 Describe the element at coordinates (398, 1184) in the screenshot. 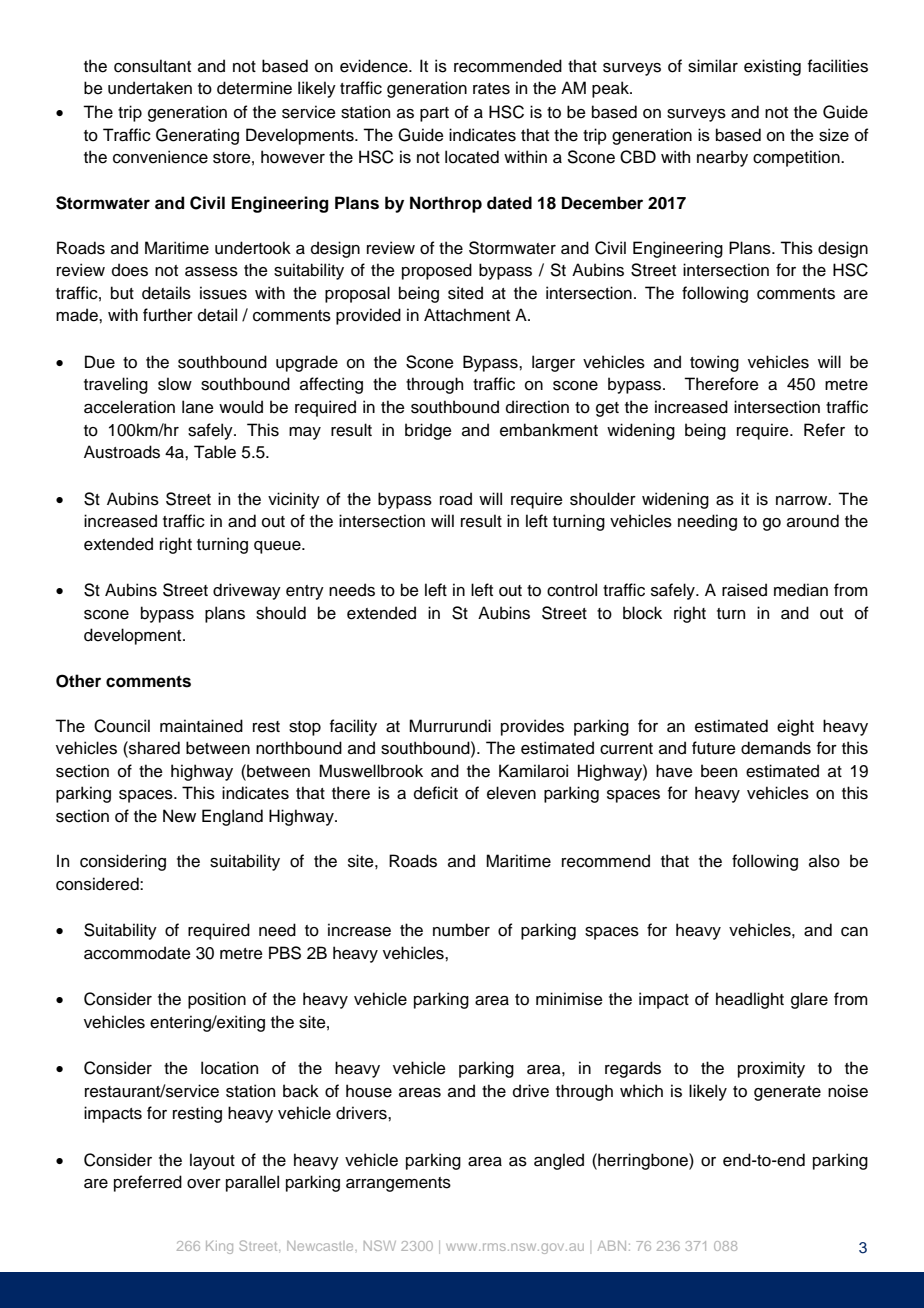

I see `arrangements` at that location.
